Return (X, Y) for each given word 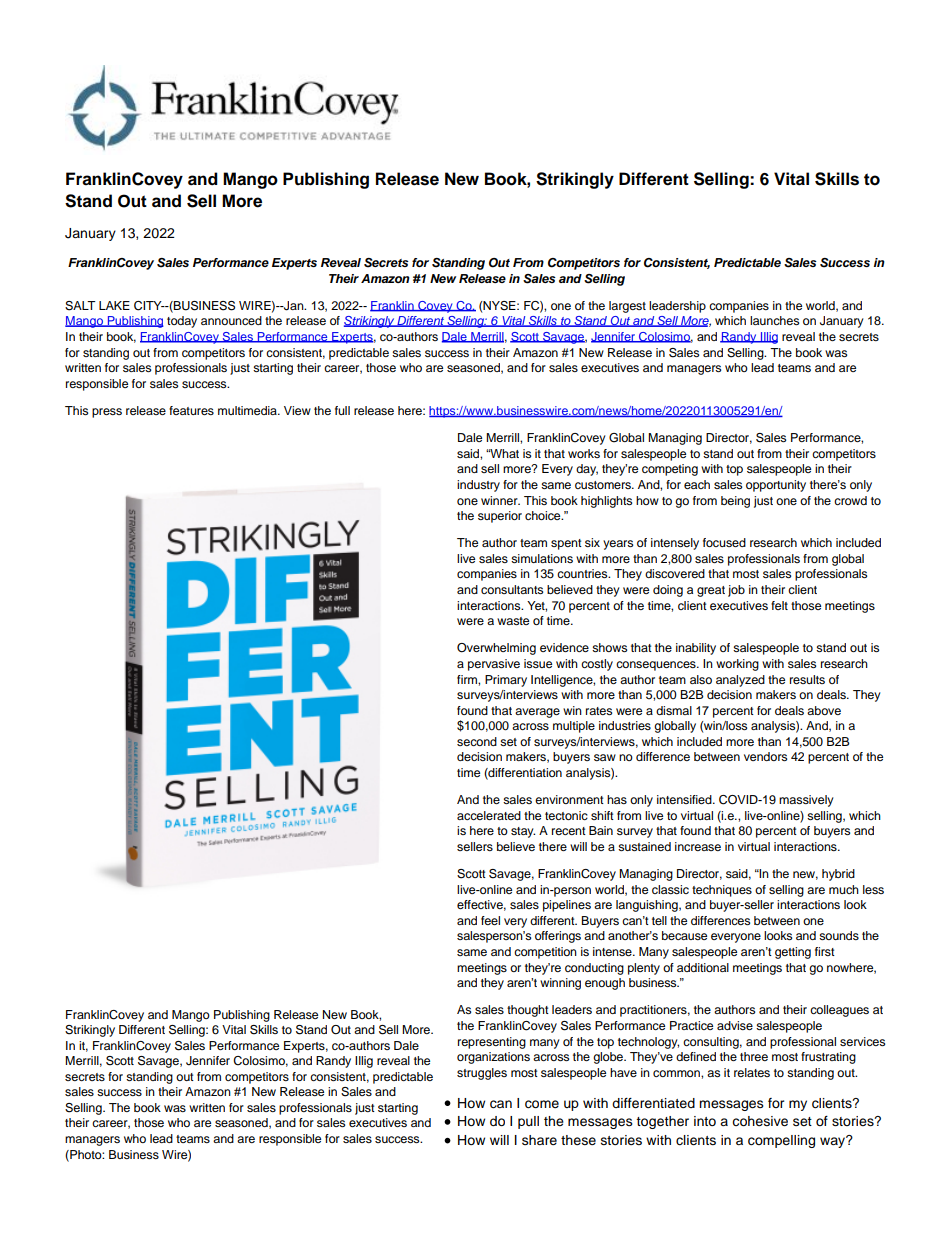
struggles (482, 1074)
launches (774, 320)
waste (513, 621)
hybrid (838, 875)
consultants (512, 589)
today (182, 322)
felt (779, 605)
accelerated (489, 815)
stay (523, 832)
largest (627, 307)
